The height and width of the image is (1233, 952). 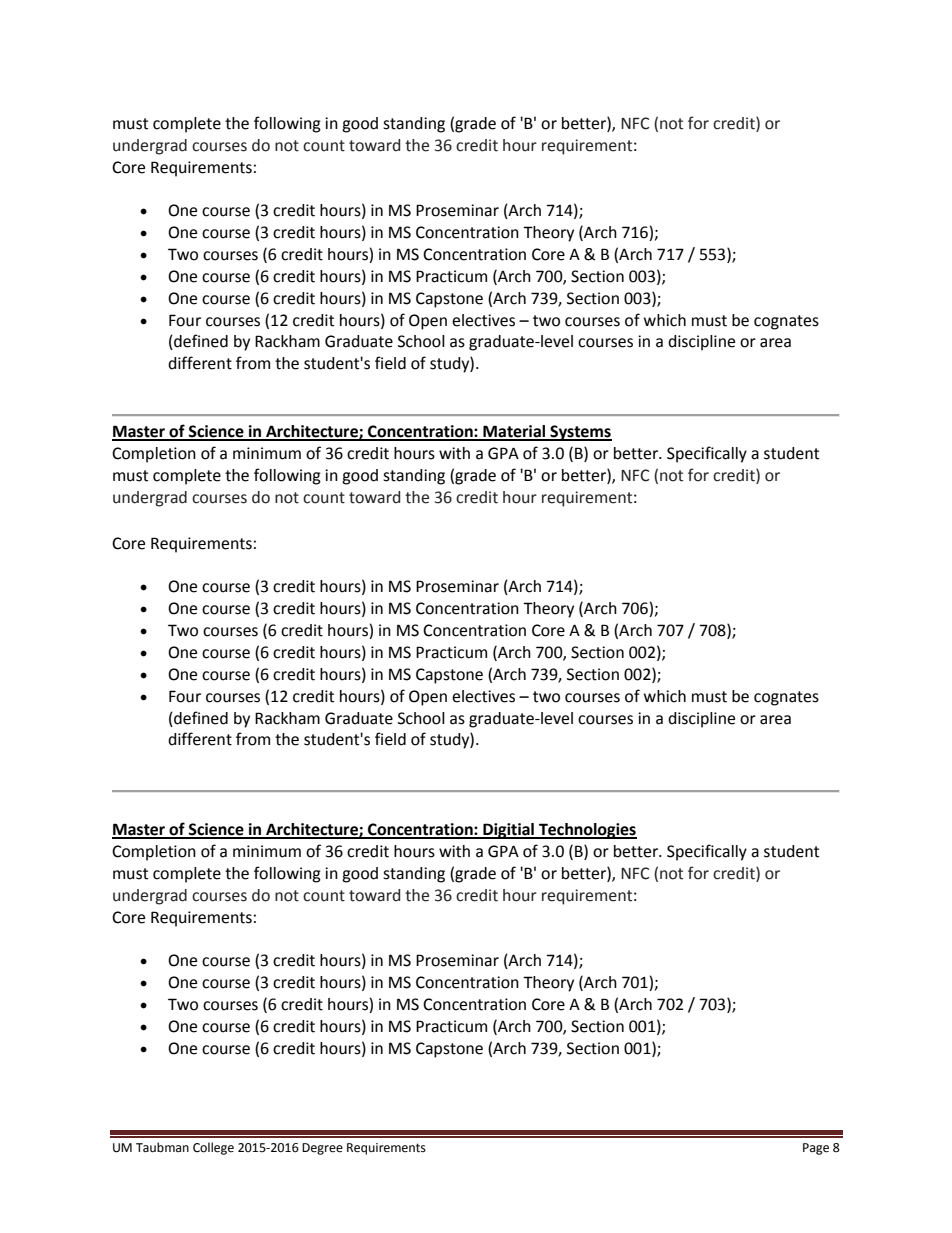 What do you see at coordinates (514, 432) in the image?
I see `Material` at bounding box center [514, 432].
